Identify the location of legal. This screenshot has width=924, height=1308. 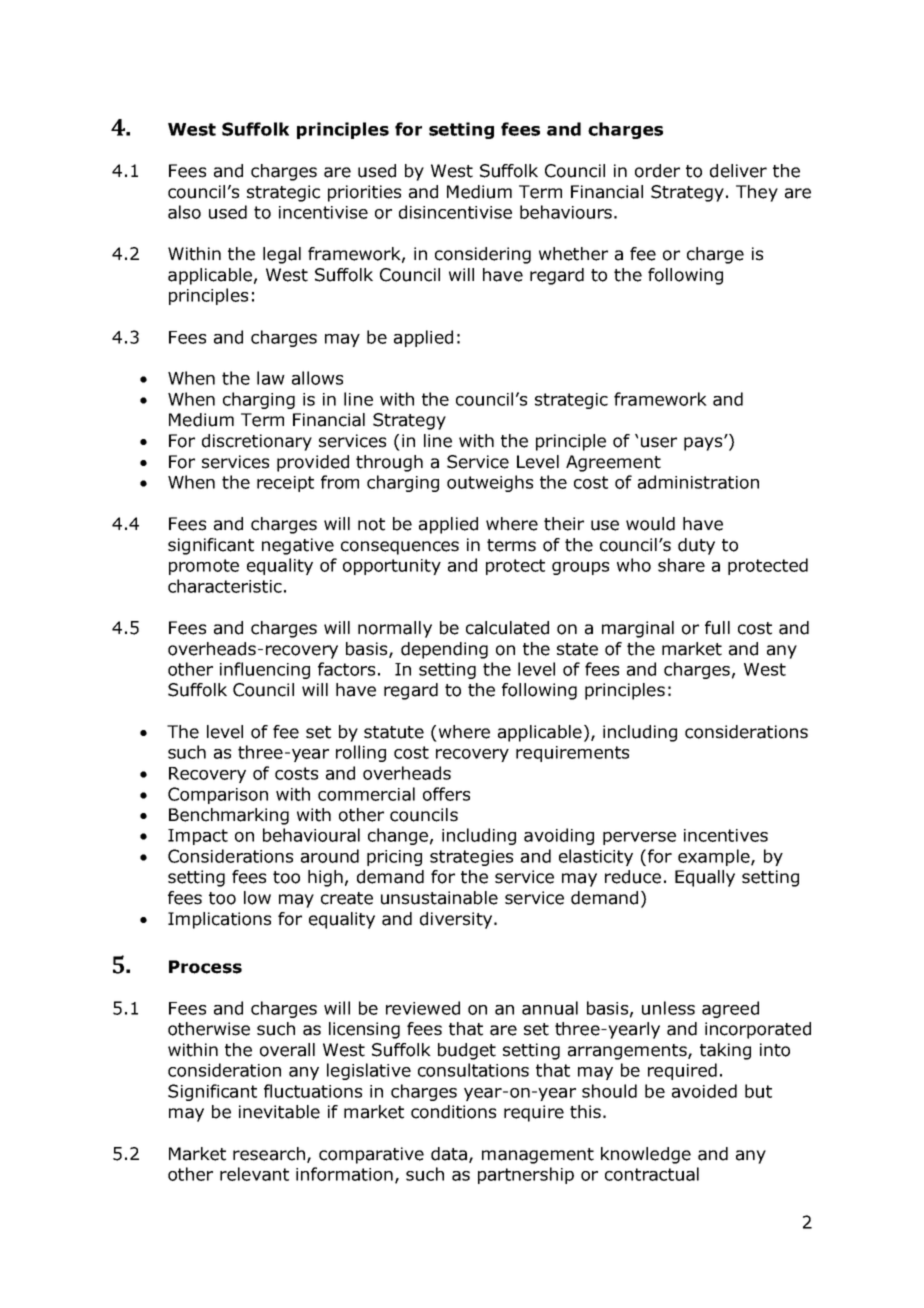
(282, 255).
